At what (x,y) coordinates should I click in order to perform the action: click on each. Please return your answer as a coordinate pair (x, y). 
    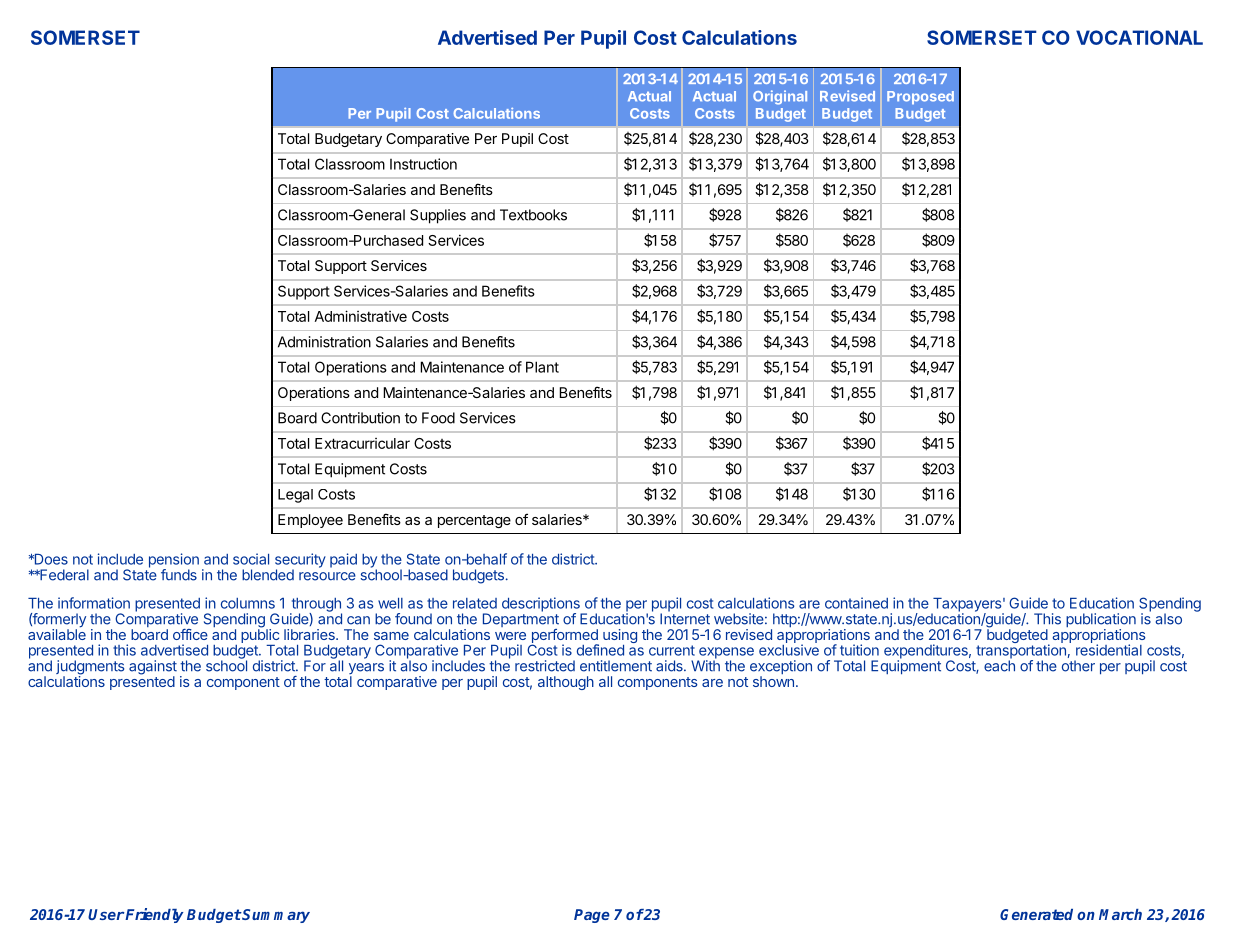
    Looking at the image, I should click on (999, 665).
